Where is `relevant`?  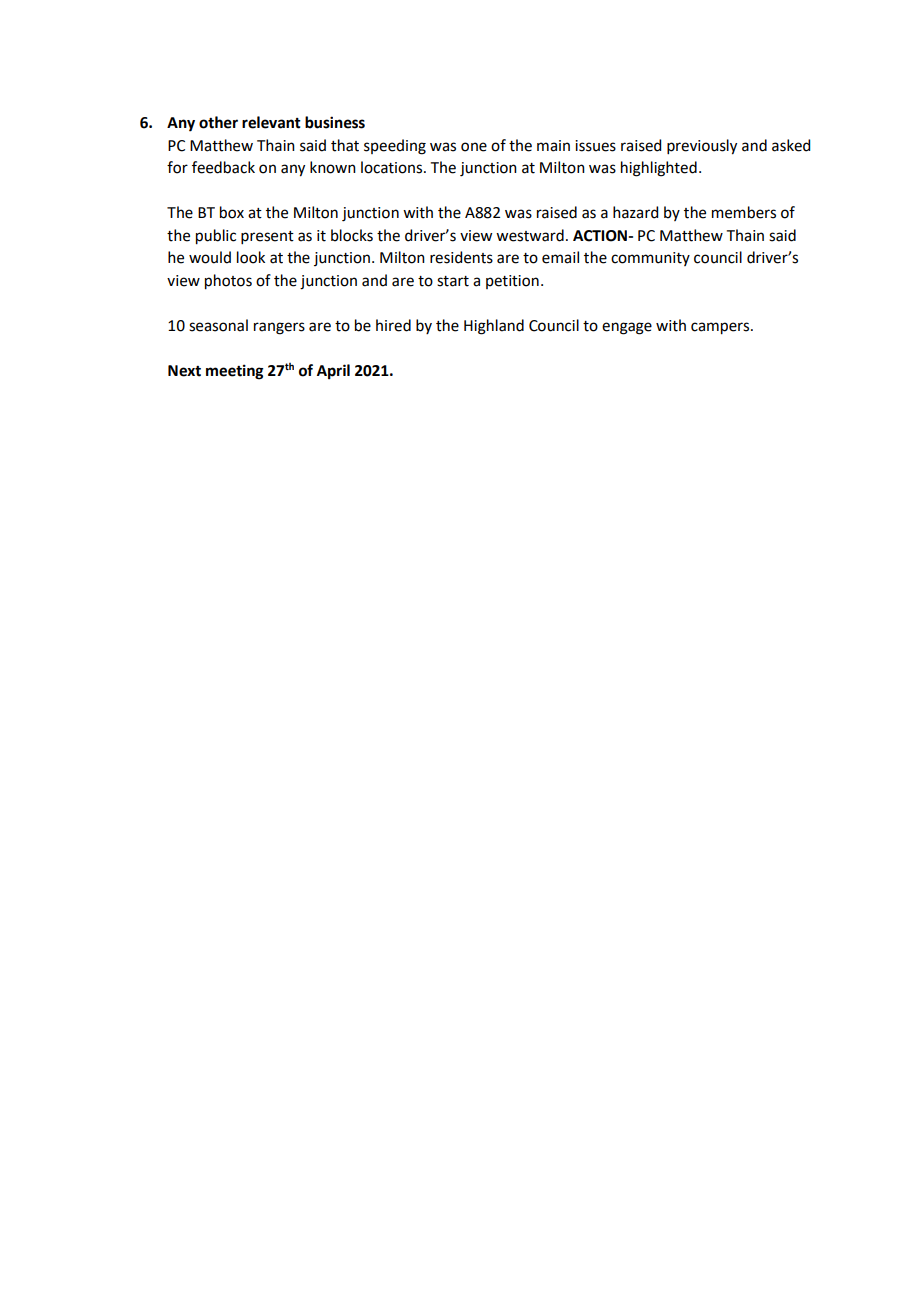
relevant is located at coordinates (271, 122).
